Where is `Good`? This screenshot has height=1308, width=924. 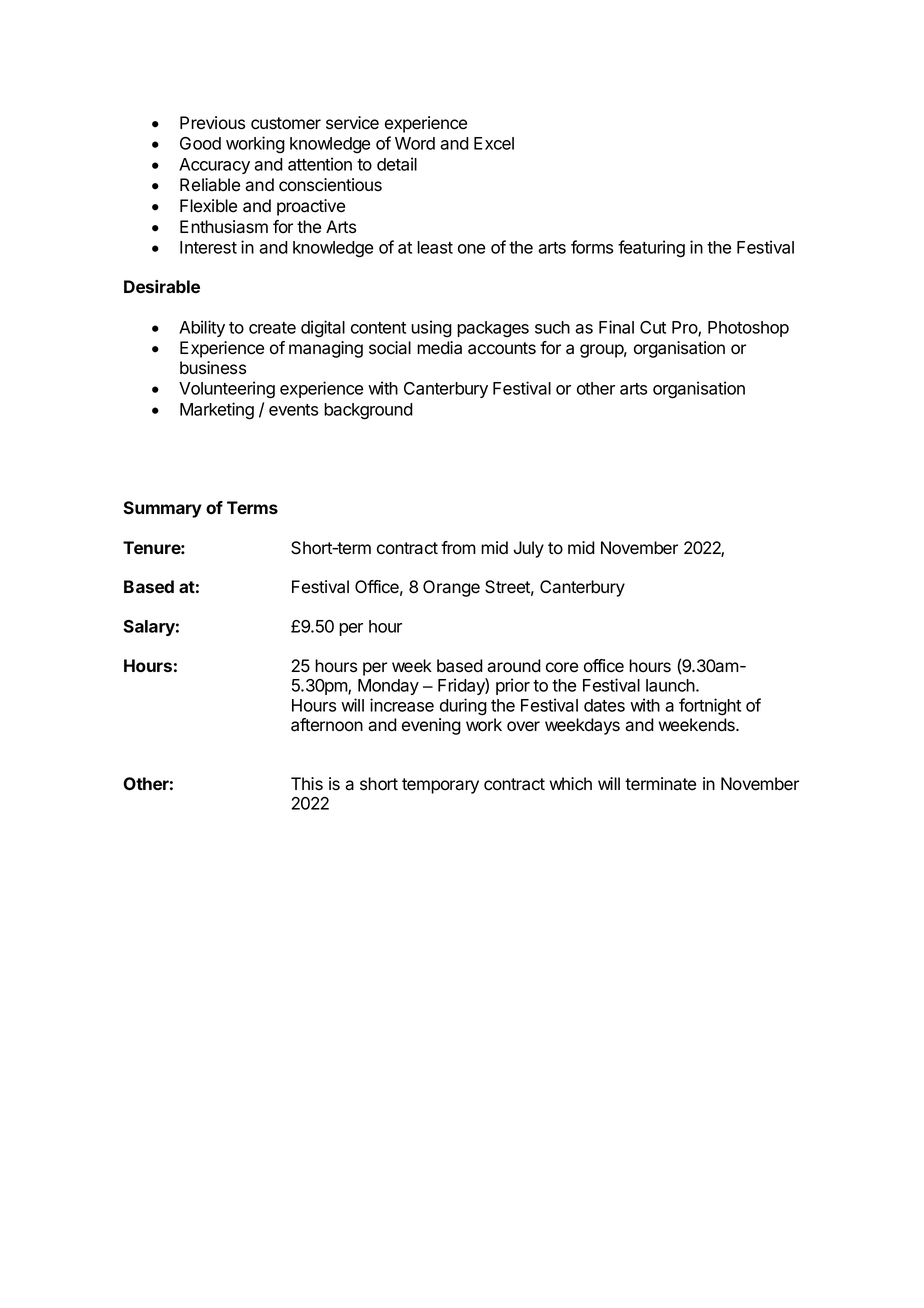 Good is located at coordinates (200, 143).
